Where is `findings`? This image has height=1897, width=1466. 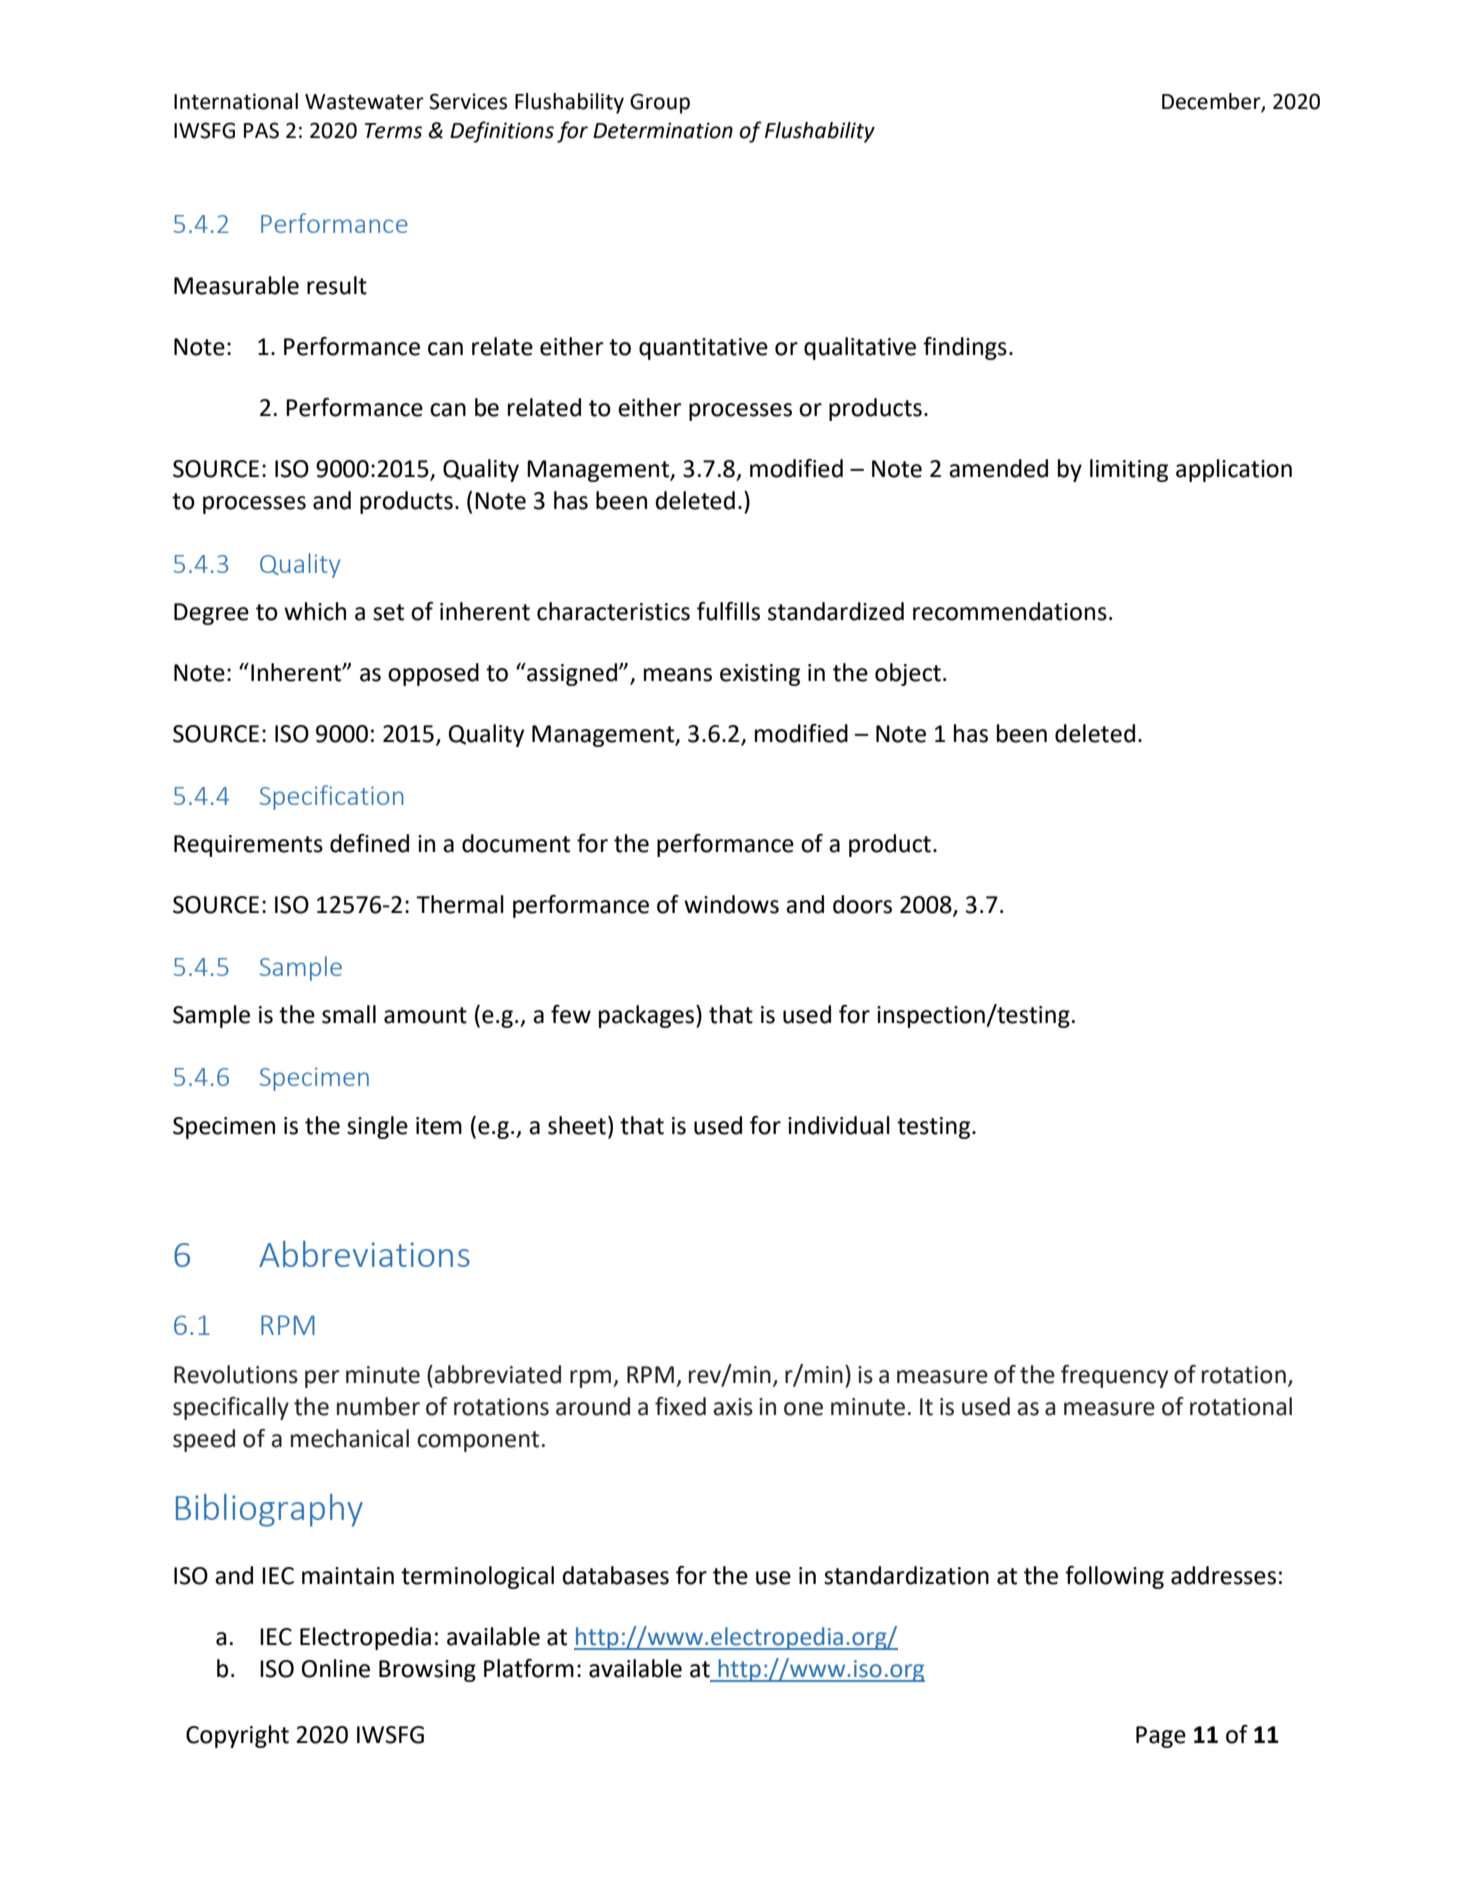
findings is located at coordinates (965, 348).
